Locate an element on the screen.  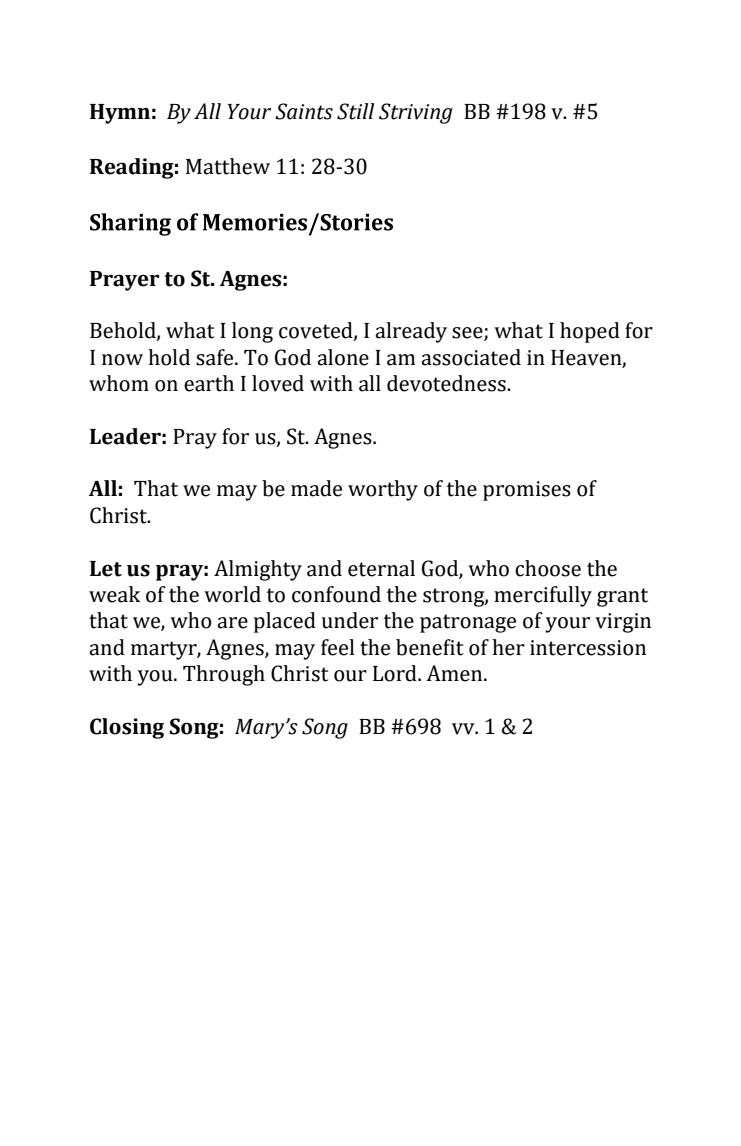
Lord is located at coordinates (396, 673).
